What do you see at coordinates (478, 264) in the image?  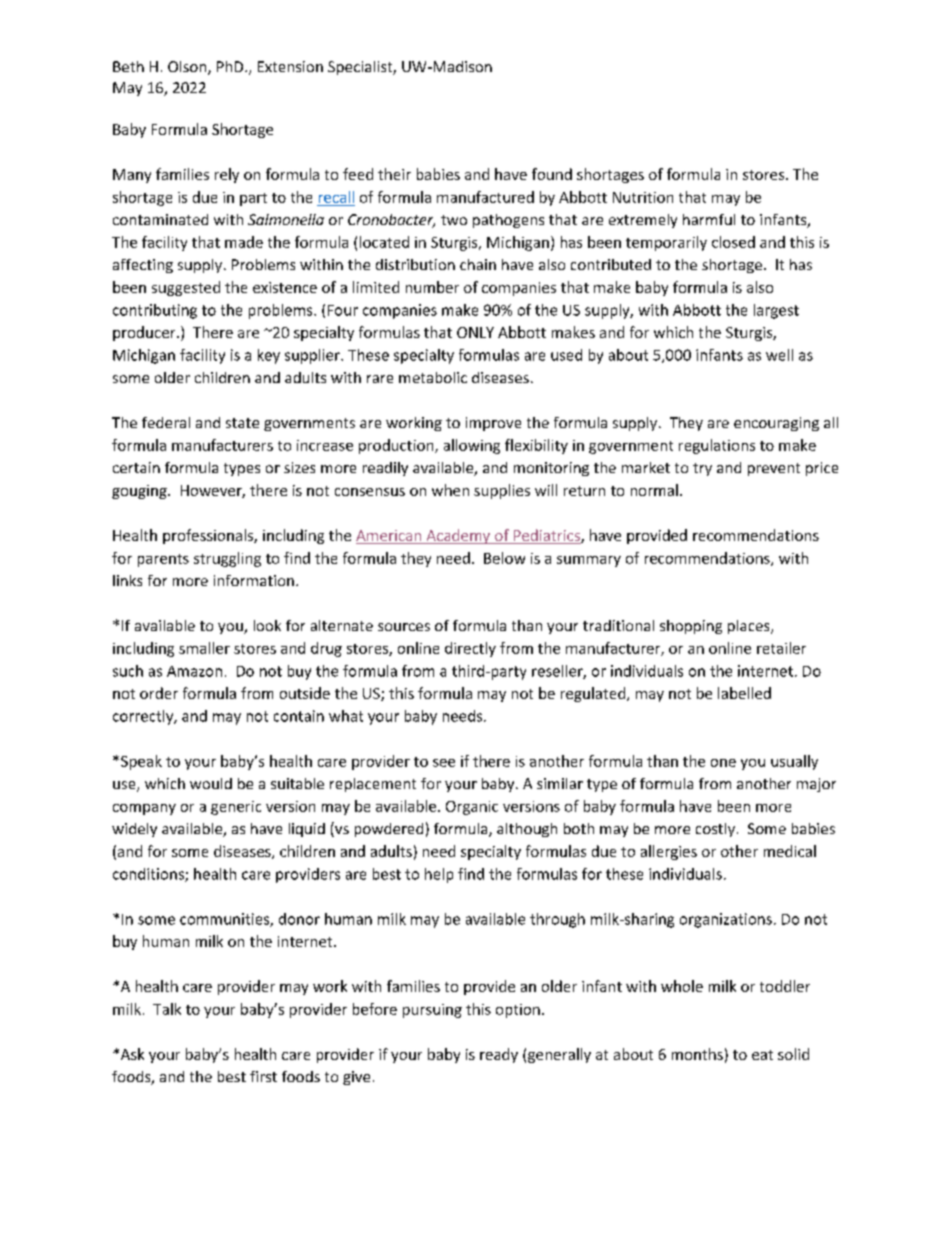 I see `chain` at bounding box center [478, 264].
